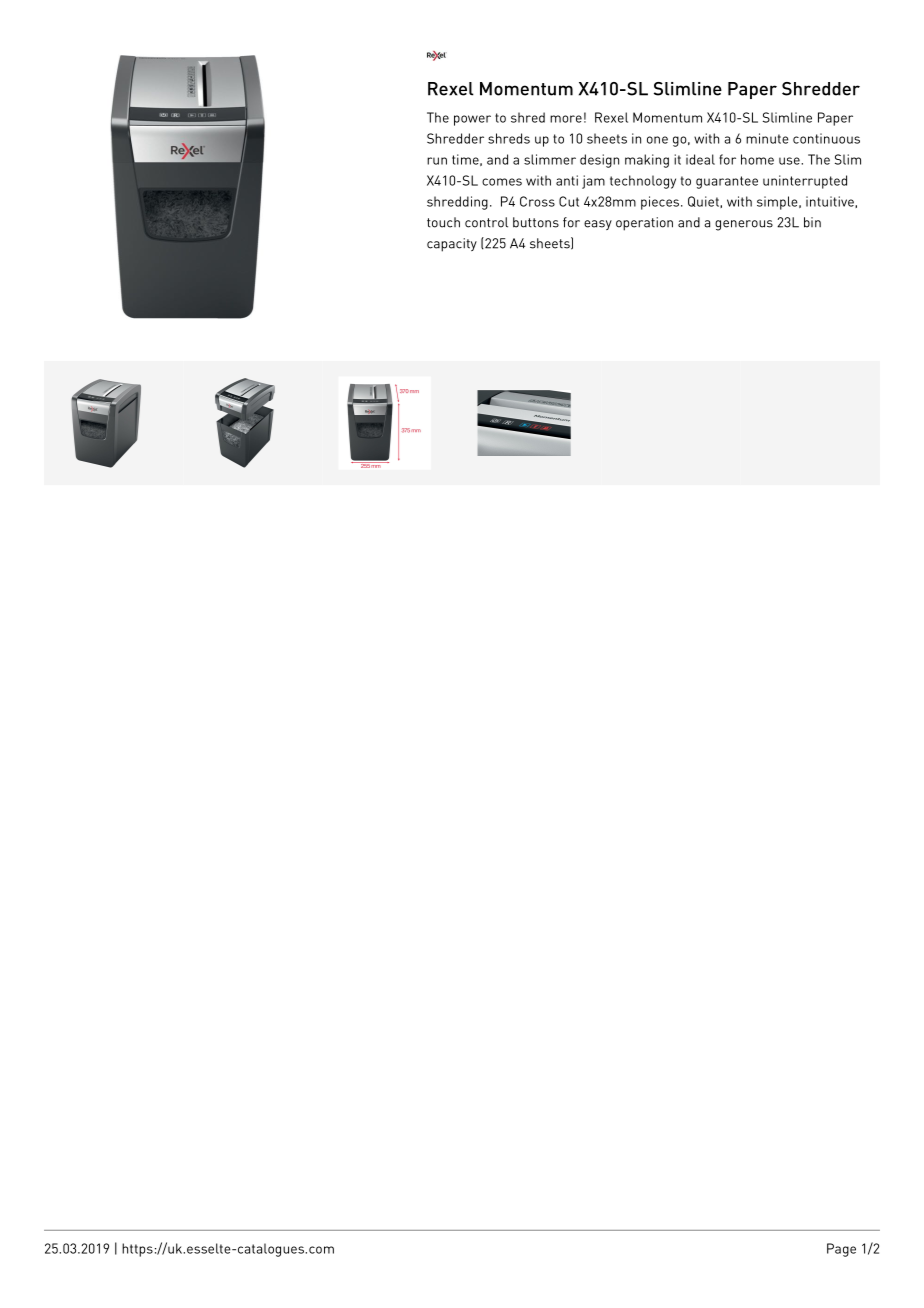 The height and width of the screenshot is (1308, 924). I want to click on Page, so click(841, 1250).
